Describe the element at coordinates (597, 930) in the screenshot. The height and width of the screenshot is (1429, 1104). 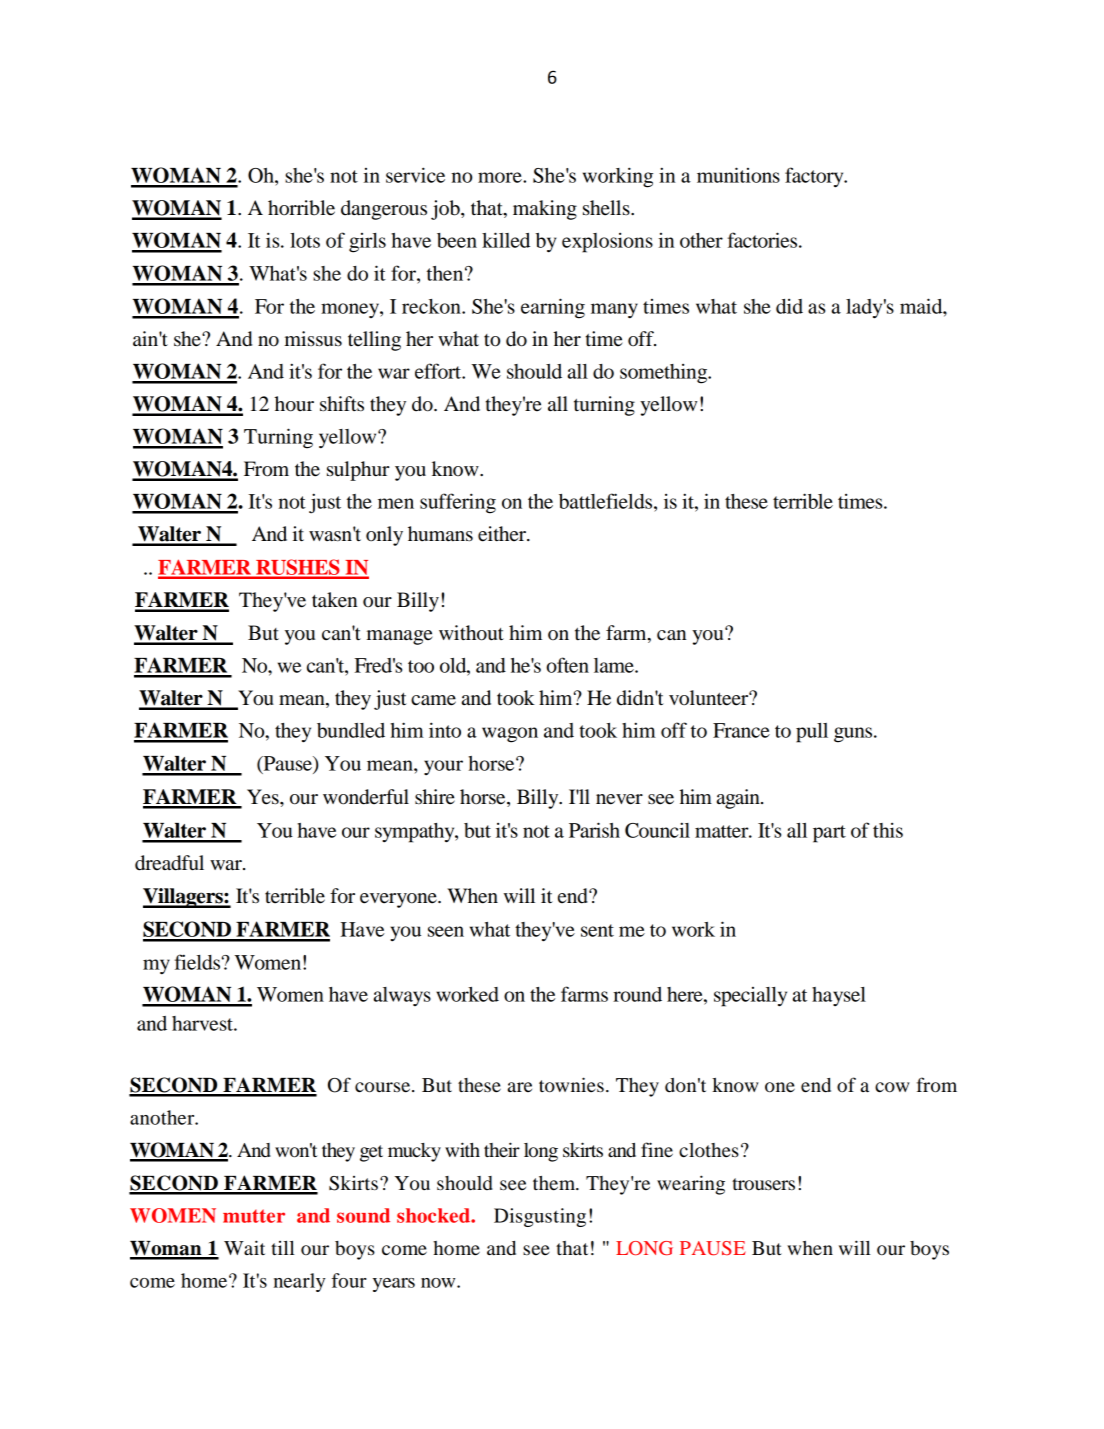
I see `sent` at that location.
